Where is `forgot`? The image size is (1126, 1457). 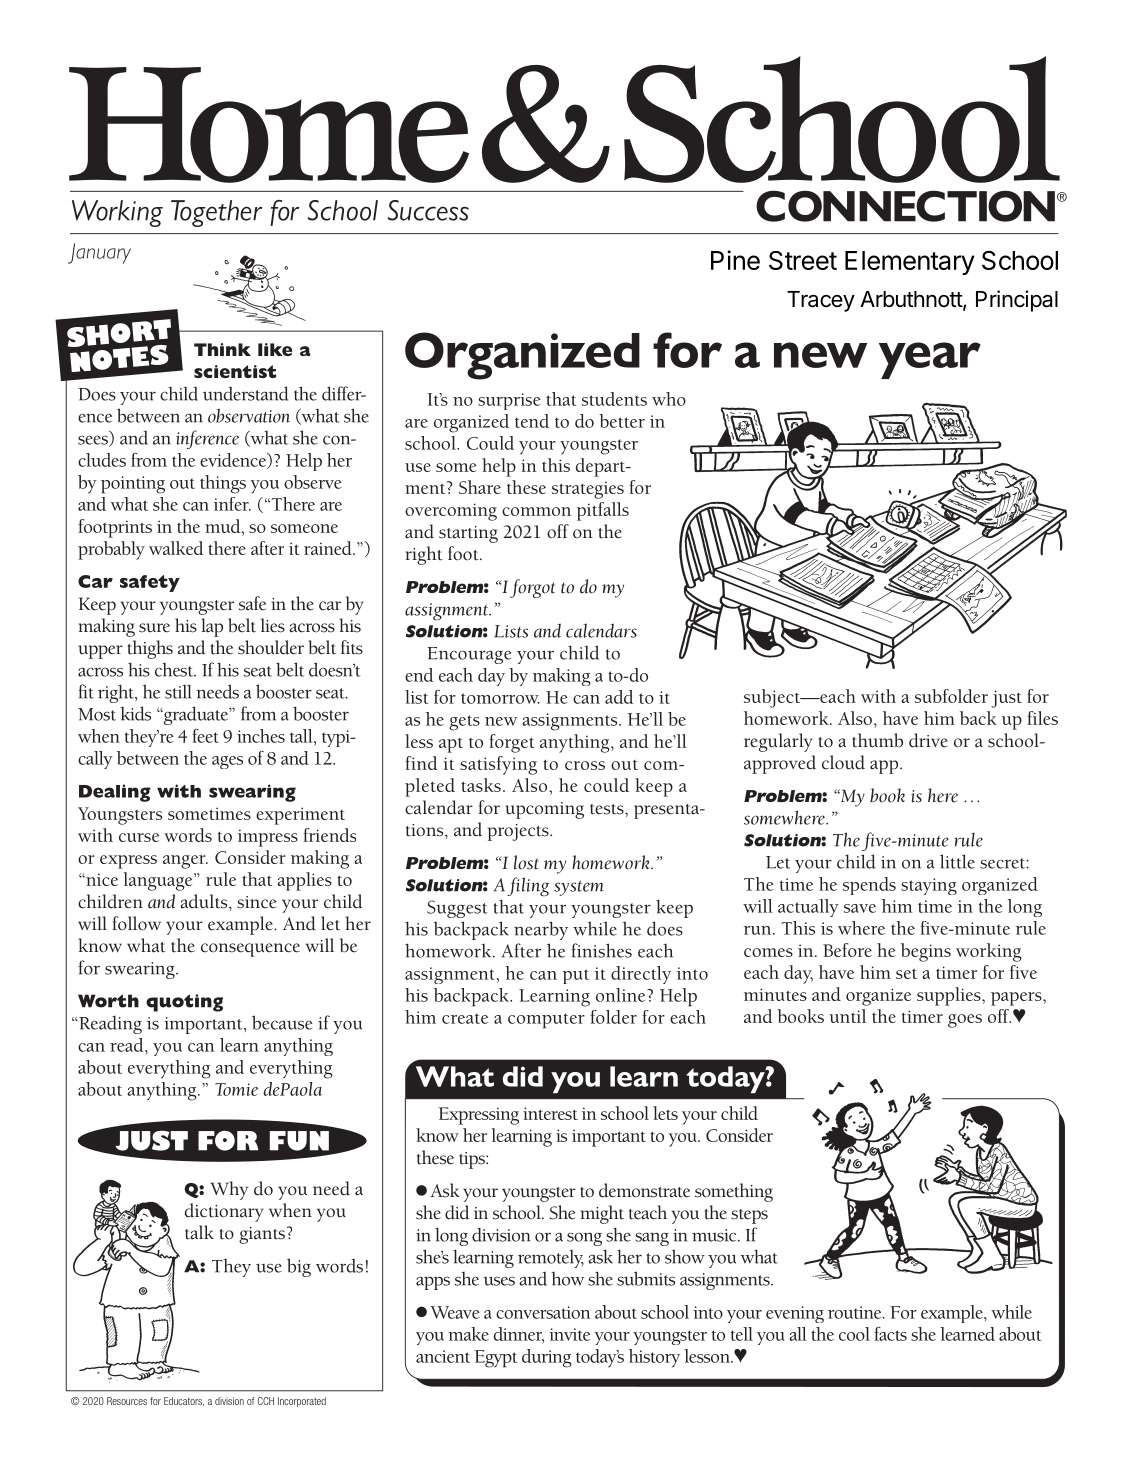 forgot is located at coordinates (532, 588).
